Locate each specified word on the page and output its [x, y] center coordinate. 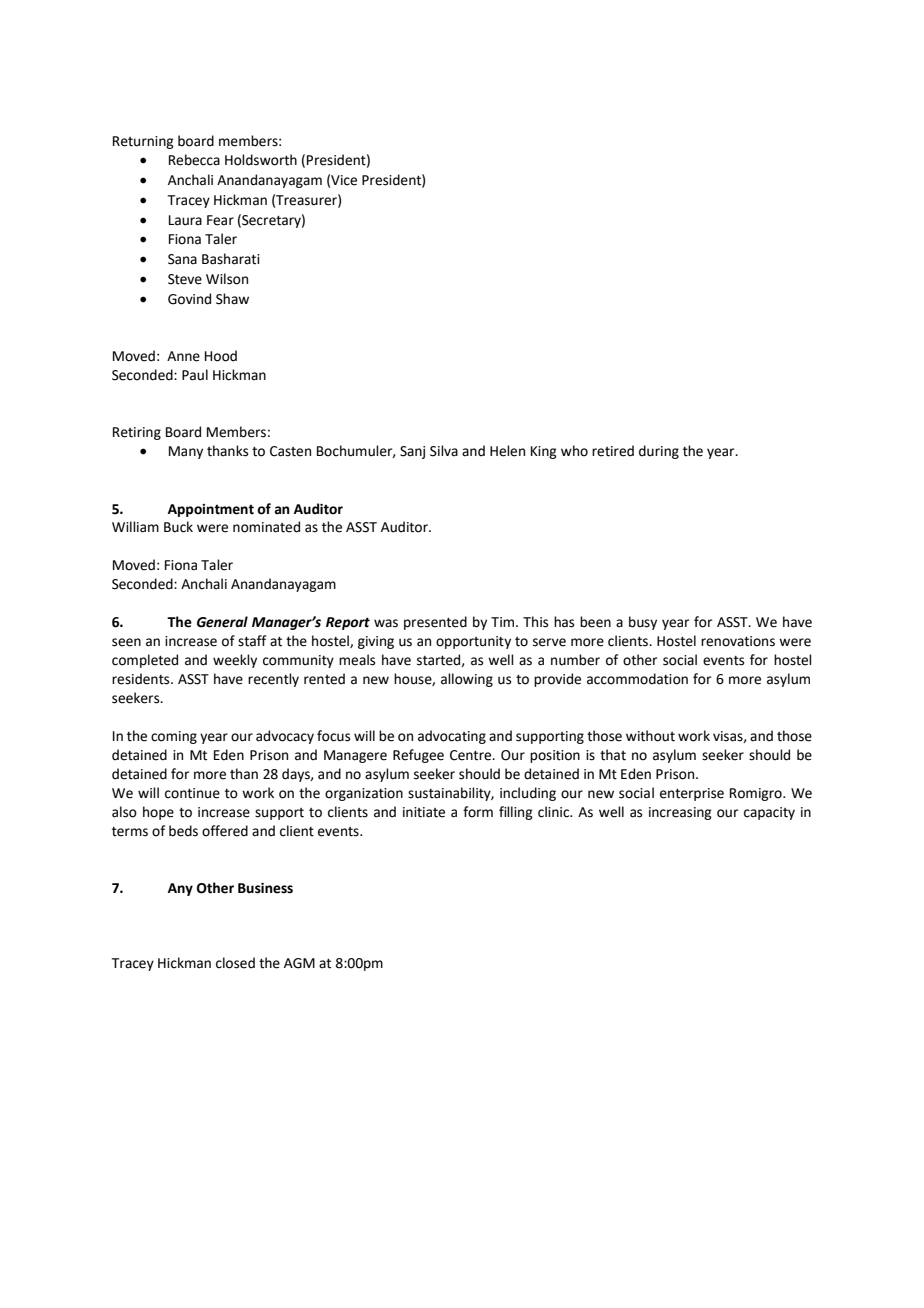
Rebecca [194, 160]
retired [613, 451]
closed [235, 963]
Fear [220, 220]
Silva [444, 451]
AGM [299, 963]
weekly [235, 661]
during [659, 452]
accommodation [637, 679]
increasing [680, 813]
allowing [467, 680]
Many [186, 452]
